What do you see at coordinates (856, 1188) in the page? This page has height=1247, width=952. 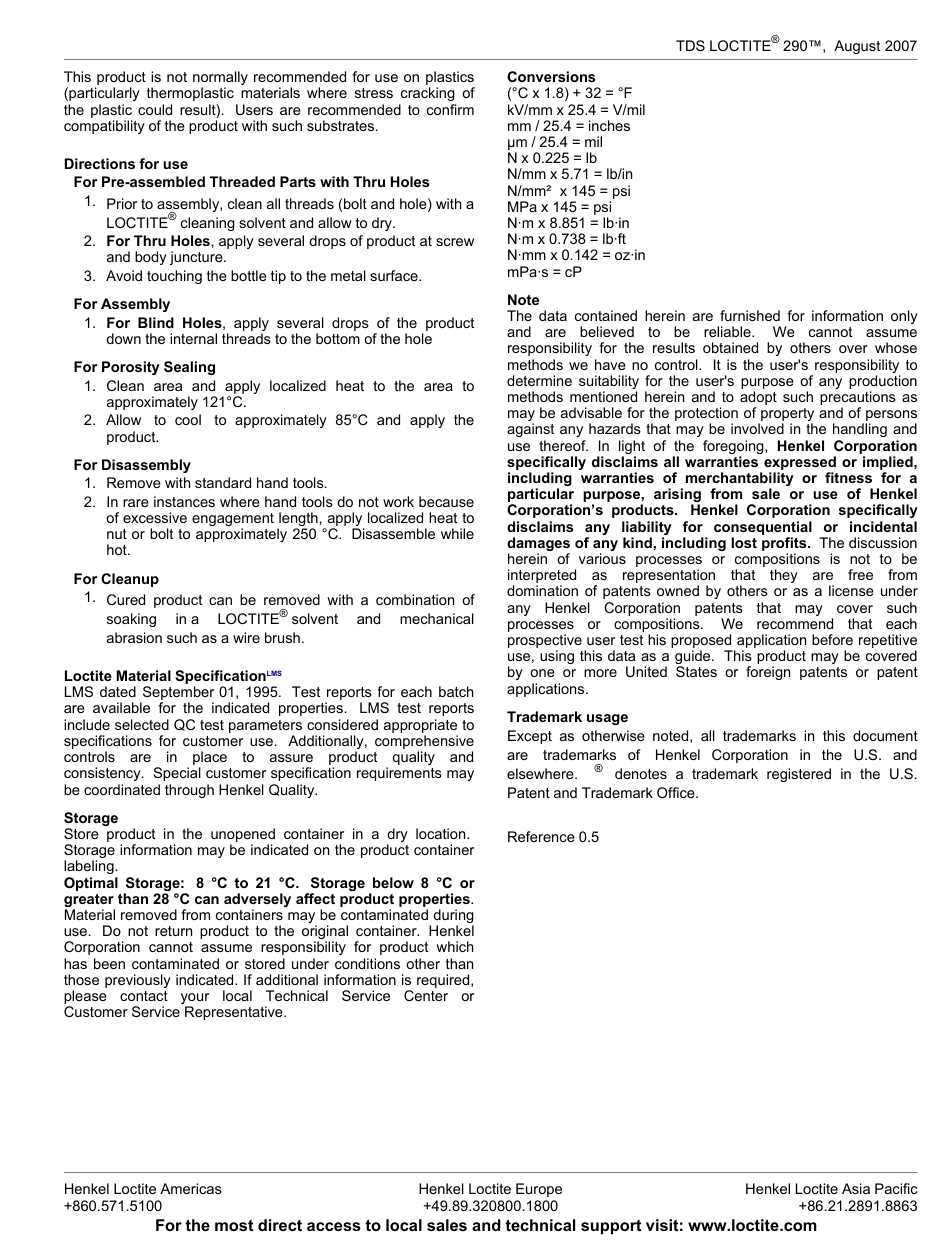 I see `Asia` at bounding box center [856, 1188].
